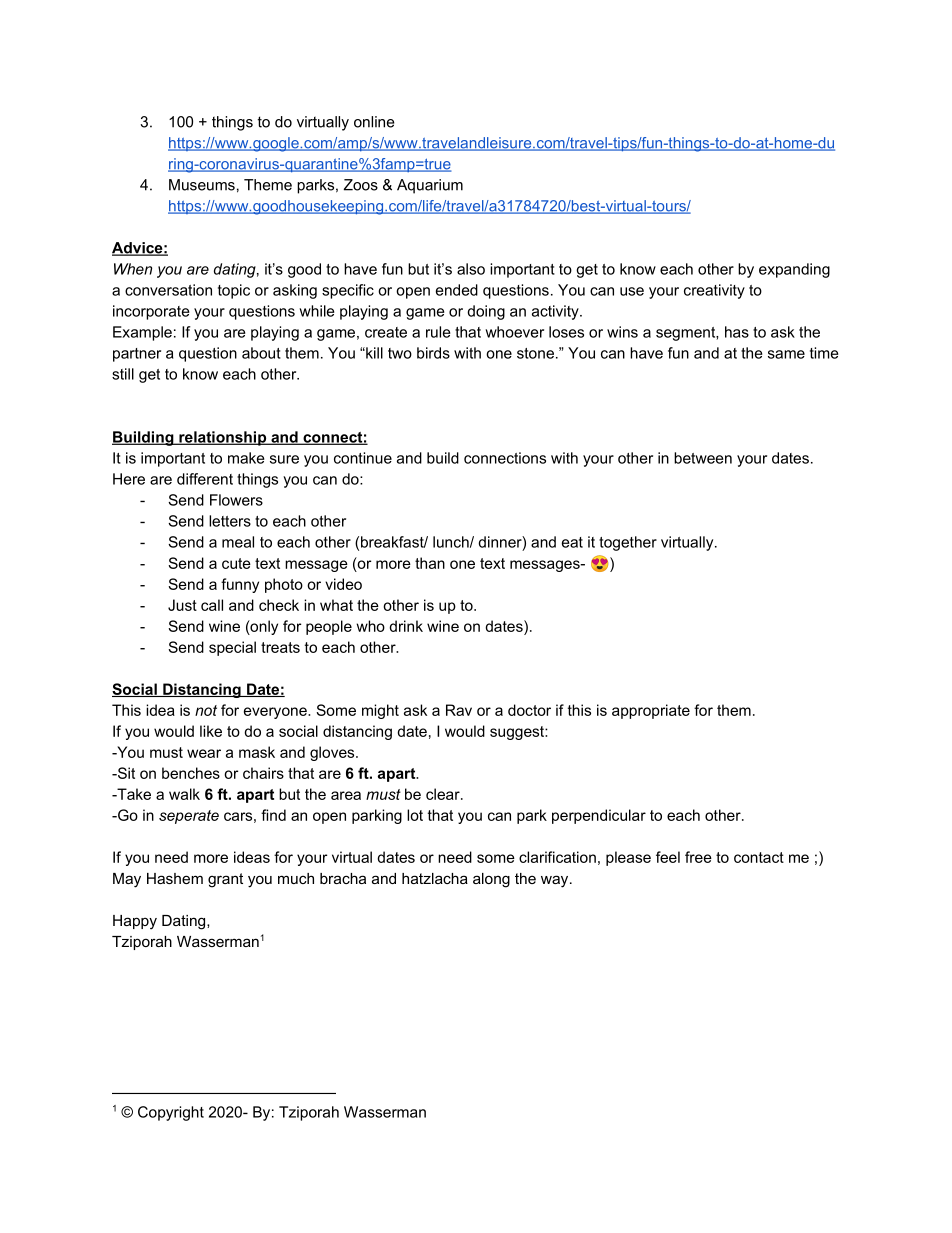  I want to click on expanding, so click(794, 270).
